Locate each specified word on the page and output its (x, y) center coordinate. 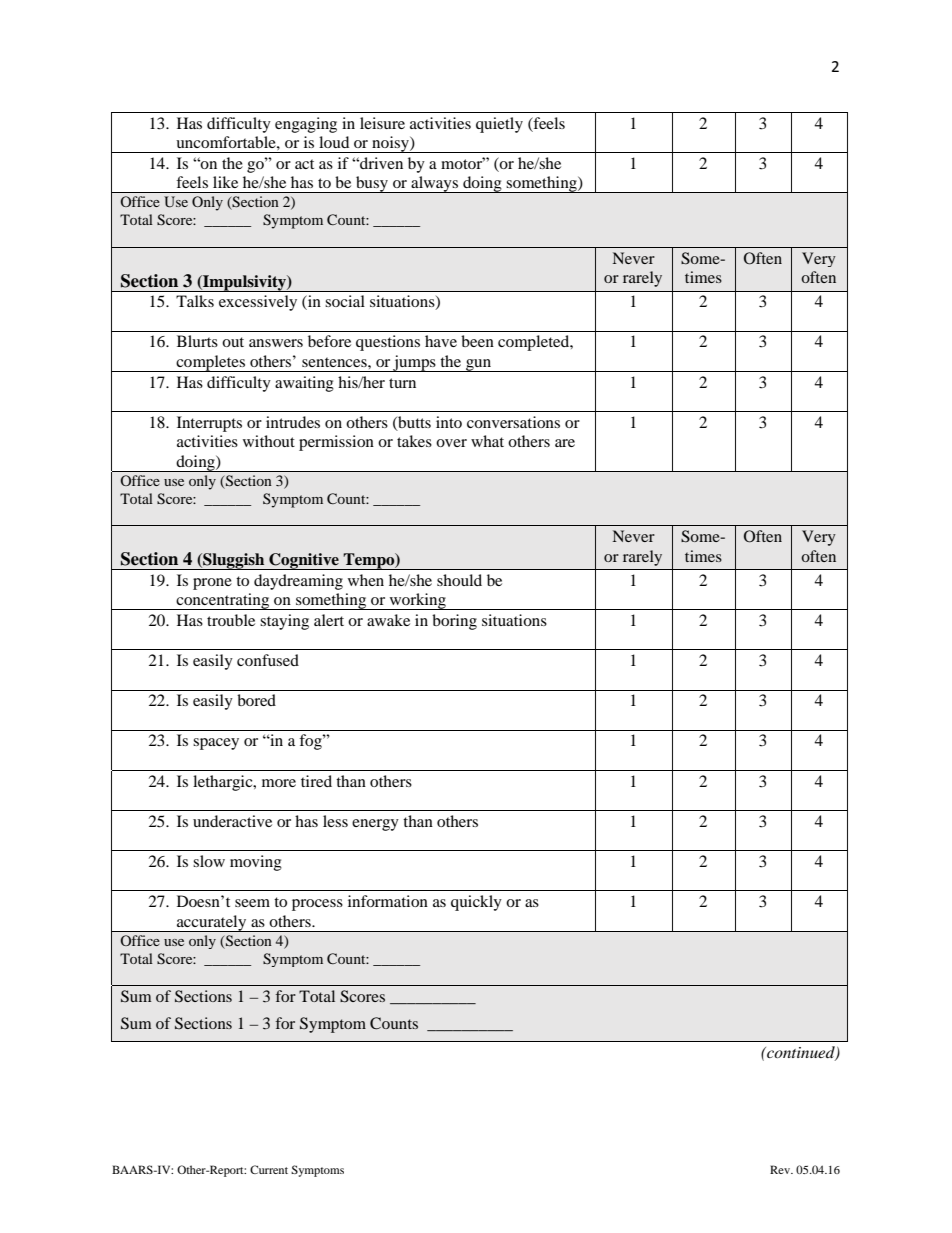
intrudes (293, 422)
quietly (499, 125)
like (225, 182)
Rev (781, 1169)
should (459, 580)
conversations (513, 422)
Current (269, 1169)
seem (252, 903)
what (487, 441)
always (435, 184)
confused (268, 660)
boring (454, 622)
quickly (476, 903)
